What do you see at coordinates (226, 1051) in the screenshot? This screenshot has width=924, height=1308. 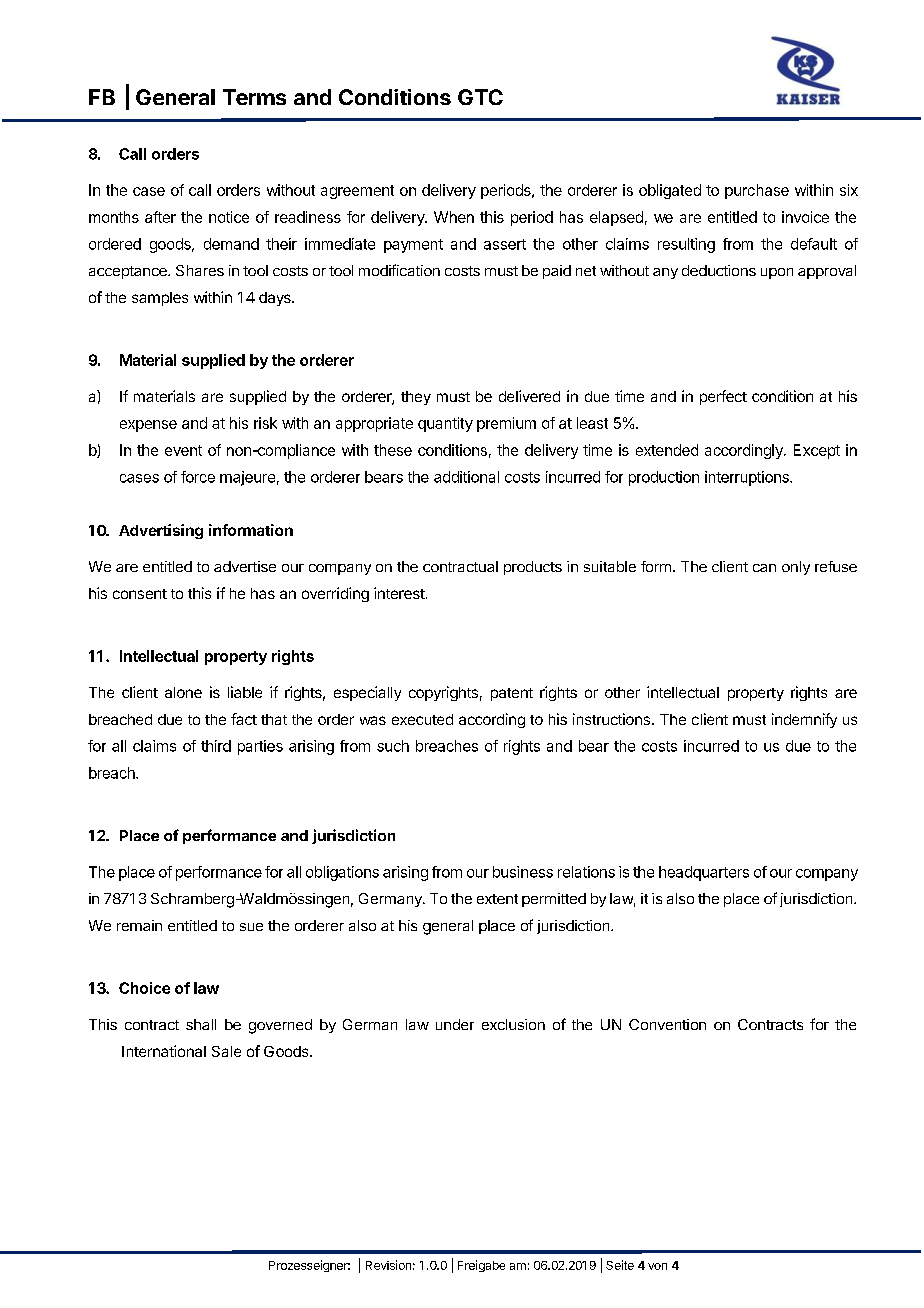 I see `Sale` at bounding box center [226, 1051].
